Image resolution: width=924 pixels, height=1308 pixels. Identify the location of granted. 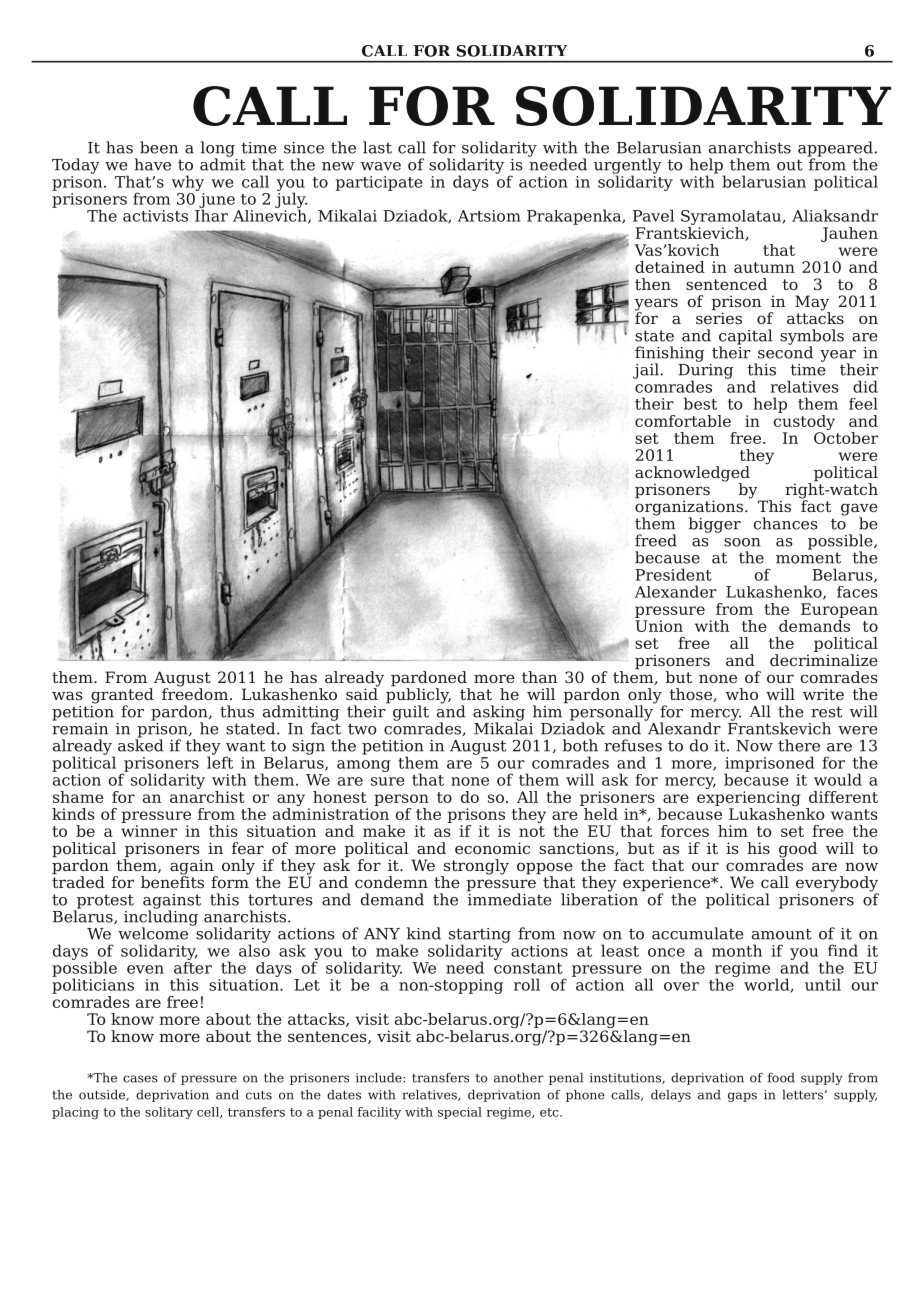
(122, 697).
